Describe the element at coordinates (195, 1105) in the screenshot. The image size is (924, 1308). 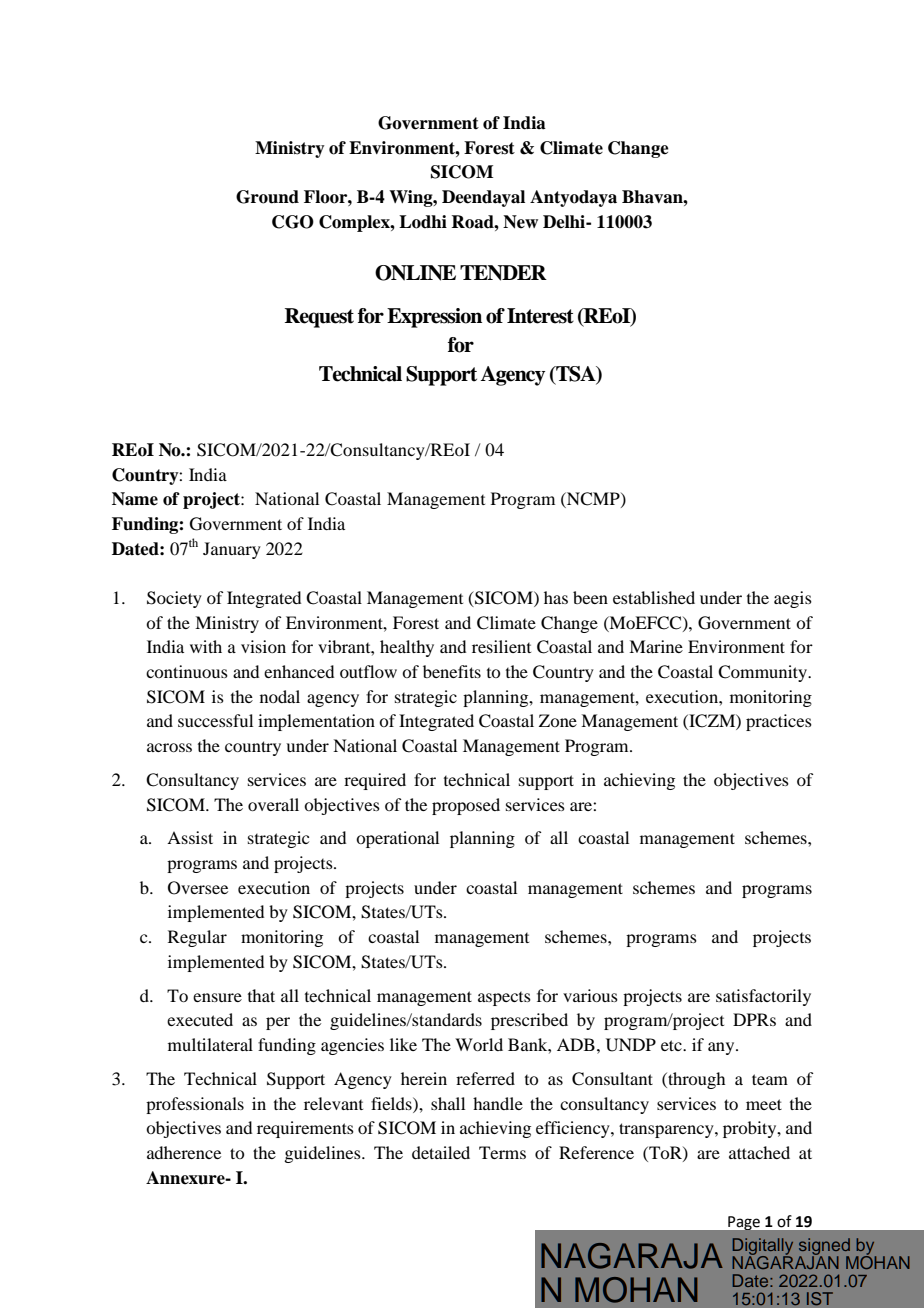
I see `professionals` at that location.
